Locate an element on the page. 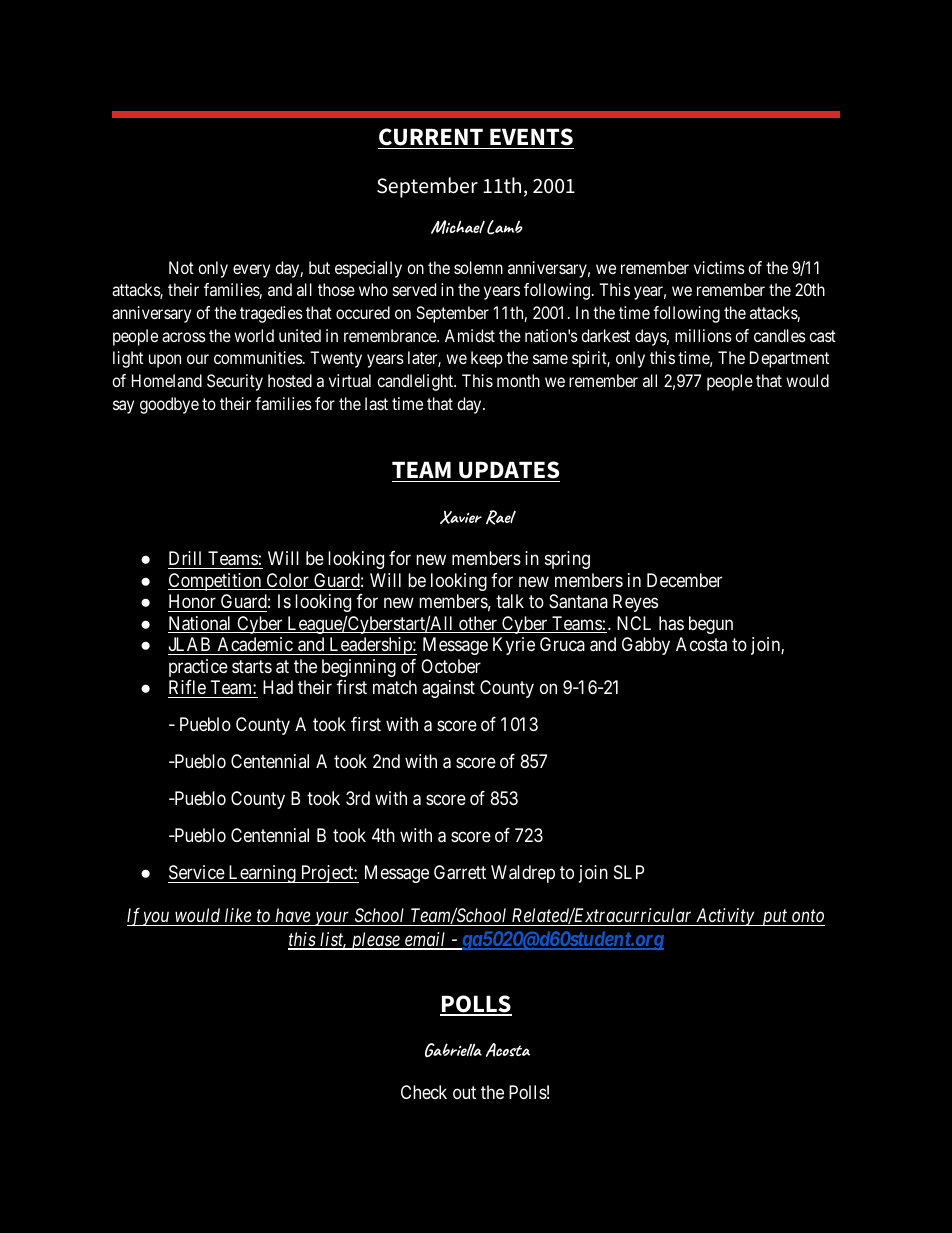 The width and height of the document is (952, 1233). begun is located at coordinates (711, 625).
